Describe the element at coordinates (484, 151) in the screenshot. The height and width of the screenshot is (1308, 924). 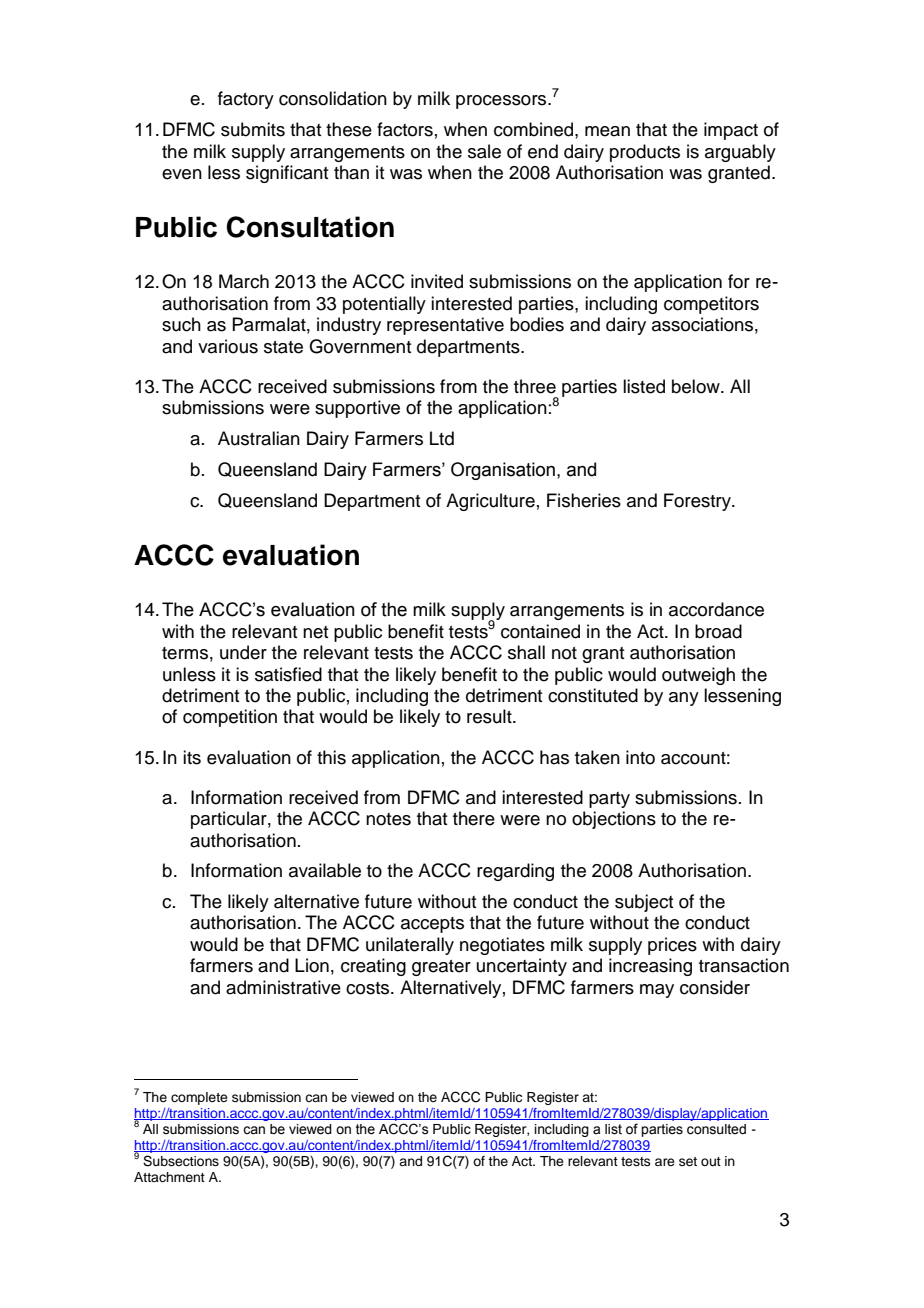
I see `sale` at that location.
